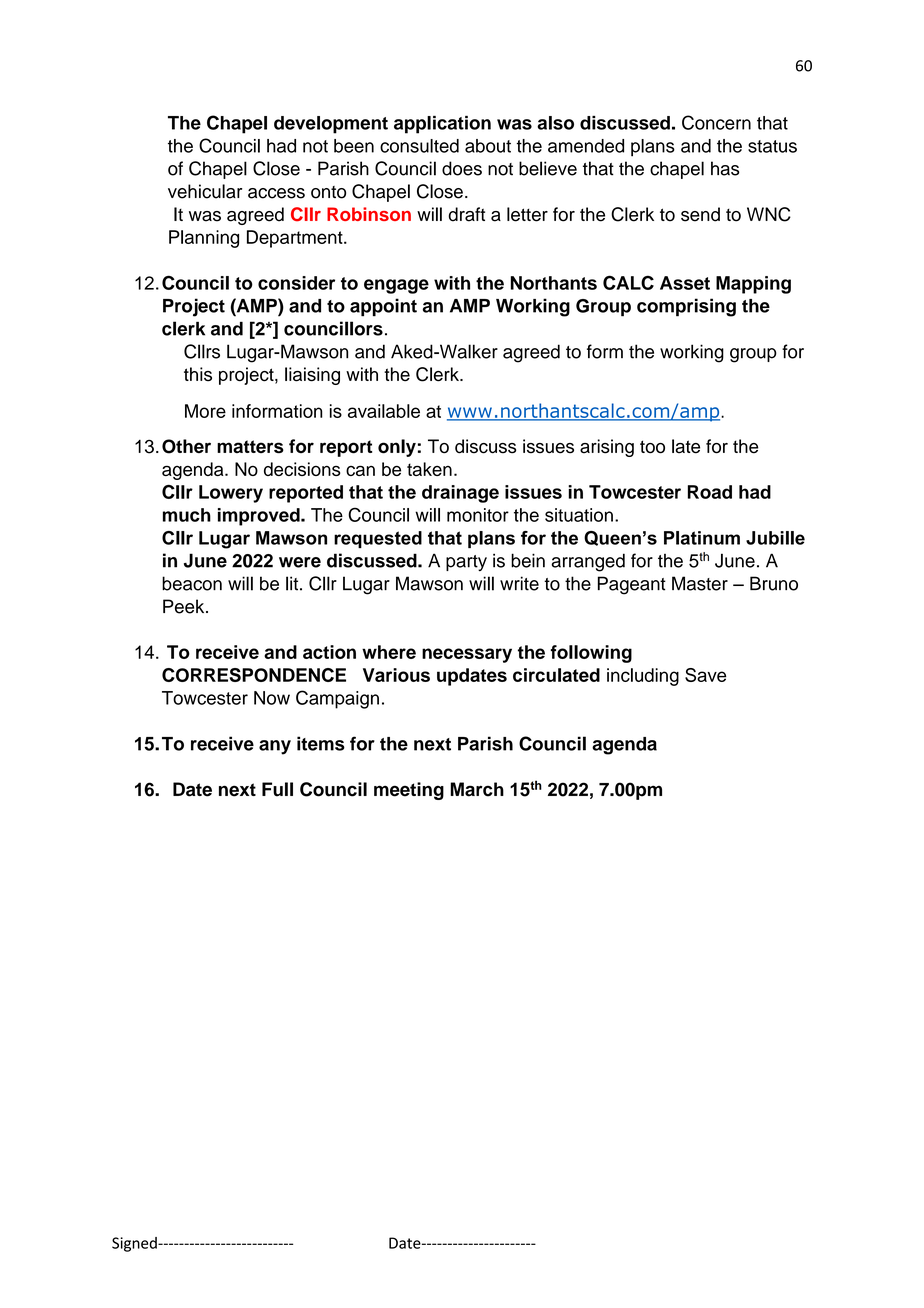  I want to click on too, so click(652, 447).
